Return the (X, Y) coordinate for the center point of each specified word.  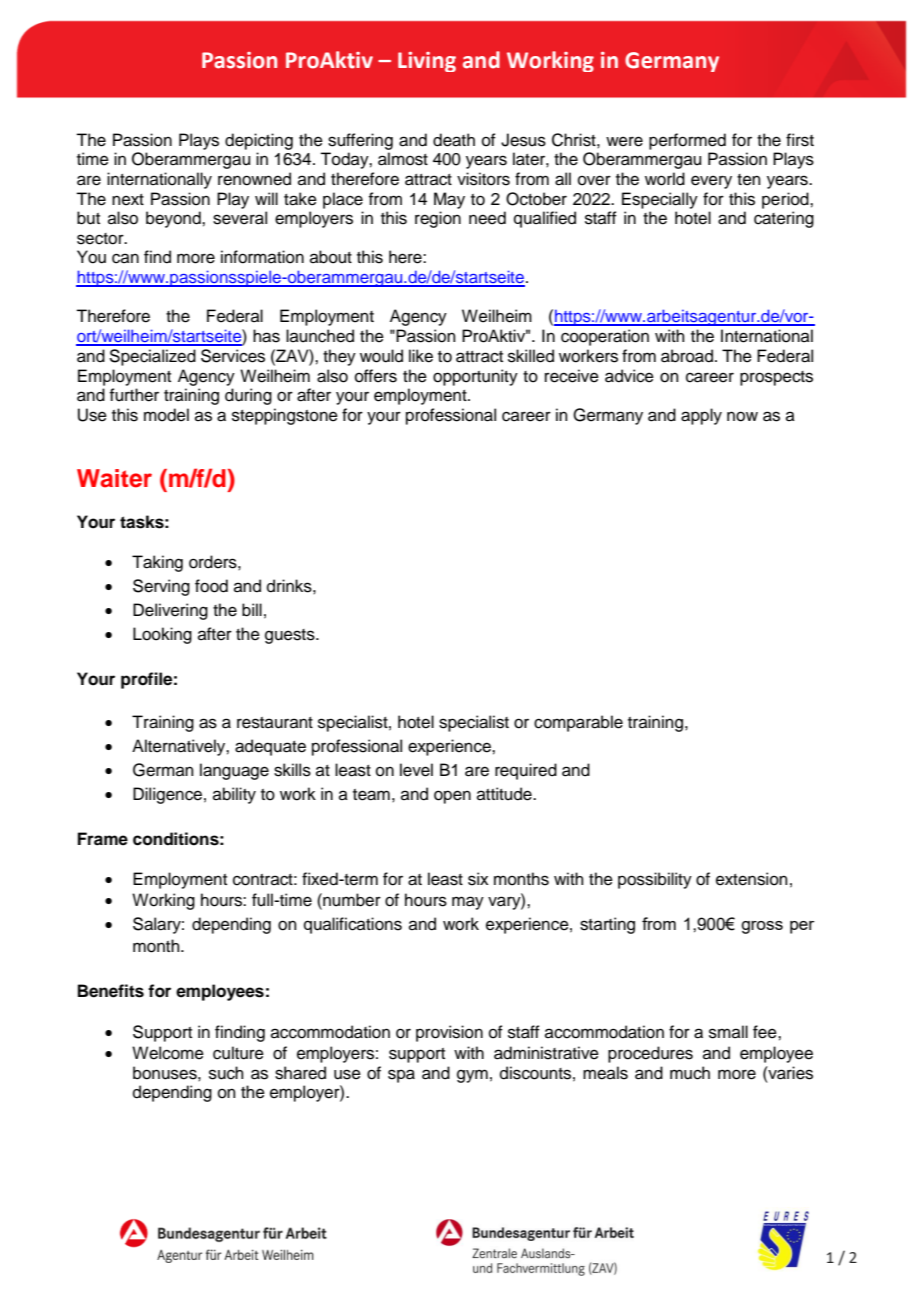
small (728, 1032)
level (416, 770)
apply (701, 416)
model (166, 415)
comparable (578, 723)
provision (449, 1033)
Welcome (168, 1053)
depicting (259, 141)
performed (687, 141)
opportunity (475, 377)
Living (427, 62)
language (234, 771)
